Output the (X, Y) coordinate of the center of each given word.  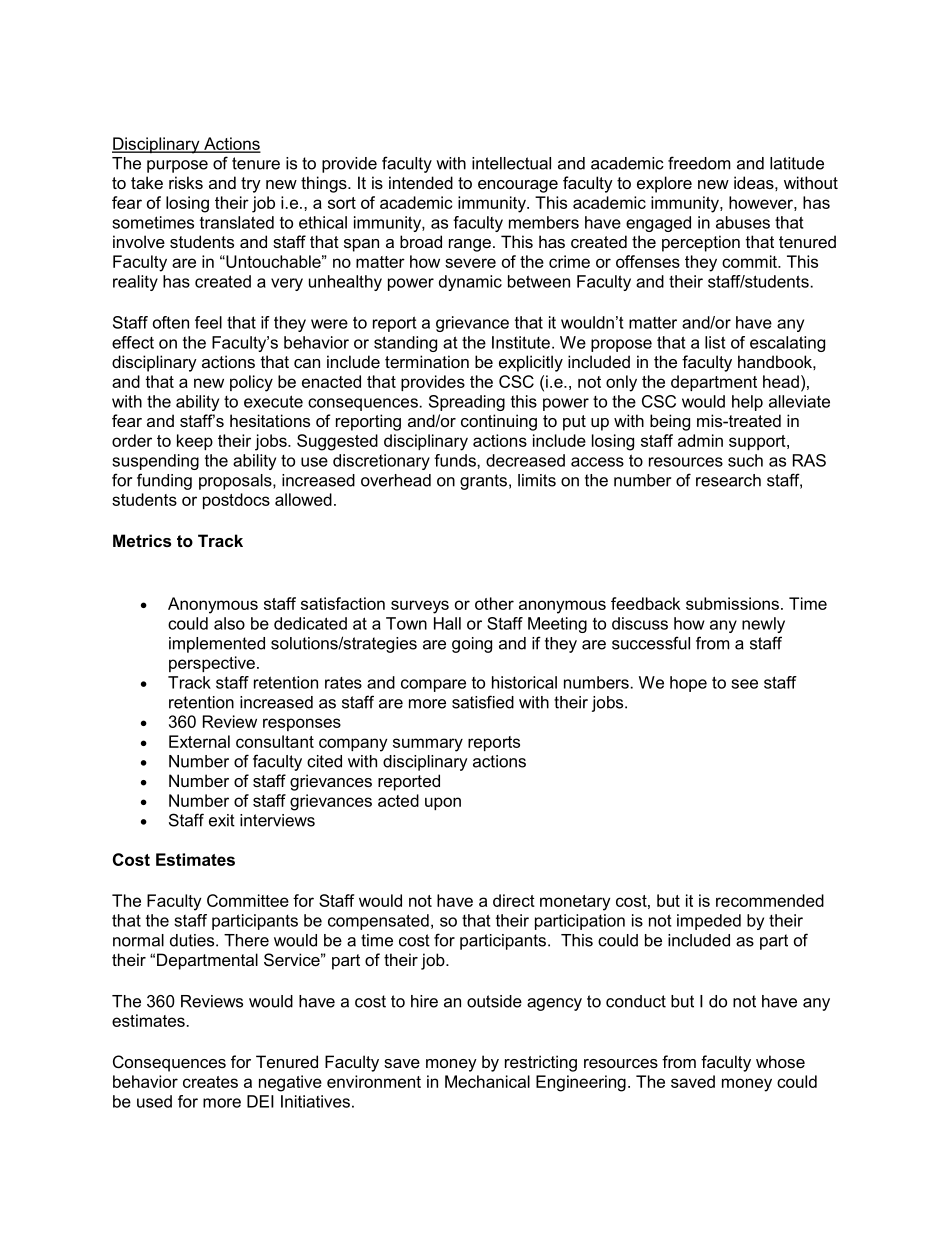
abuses (743, 222)
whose (780, 1061)
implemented (217, 645)
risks (186, 182)
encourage (518, 186)
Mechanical (487, 1081)
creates (210, 1082)
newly (763, 625)
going (472, 645)
